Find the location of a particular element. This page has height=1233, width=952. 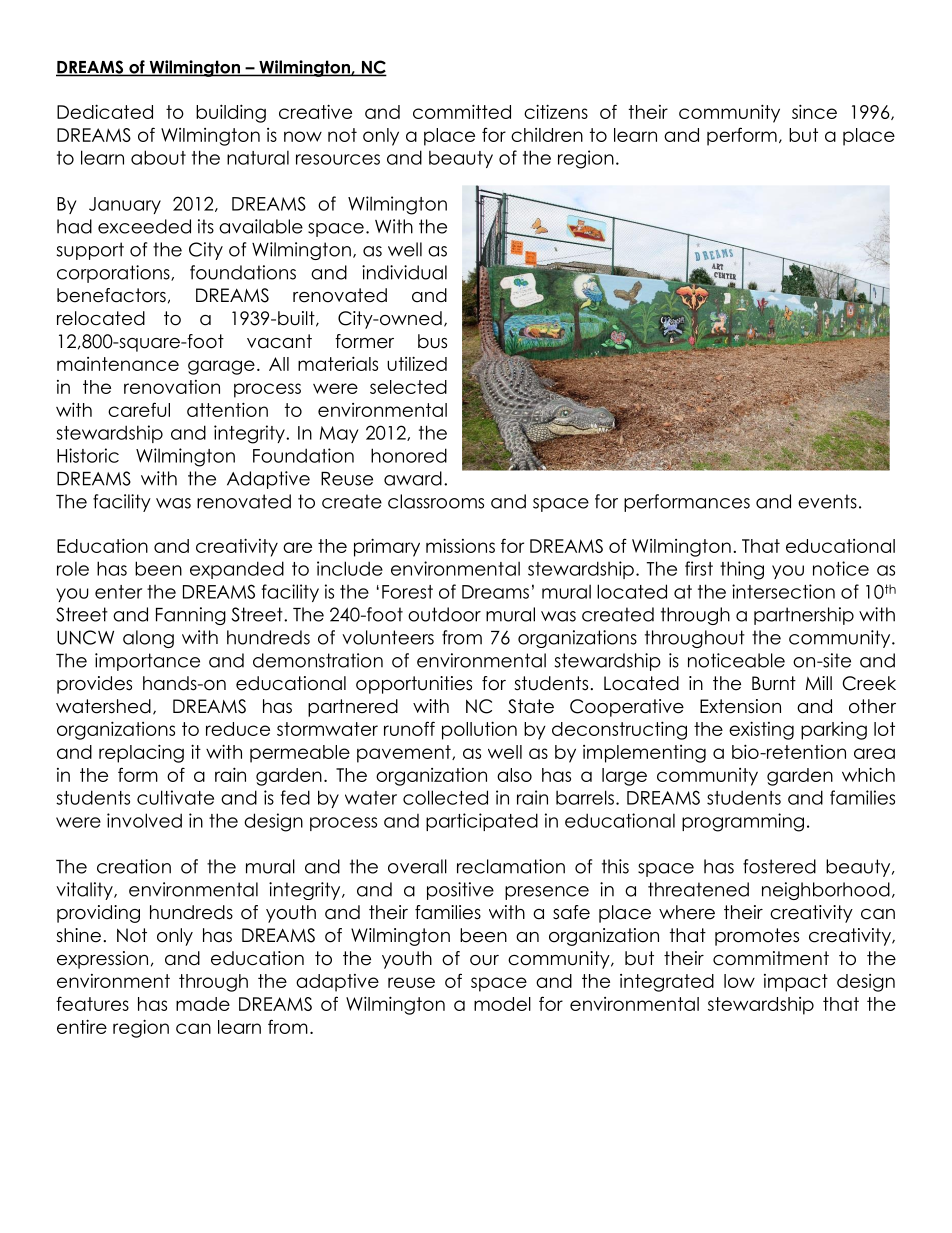

careful is located at coordinates (139, 409).
